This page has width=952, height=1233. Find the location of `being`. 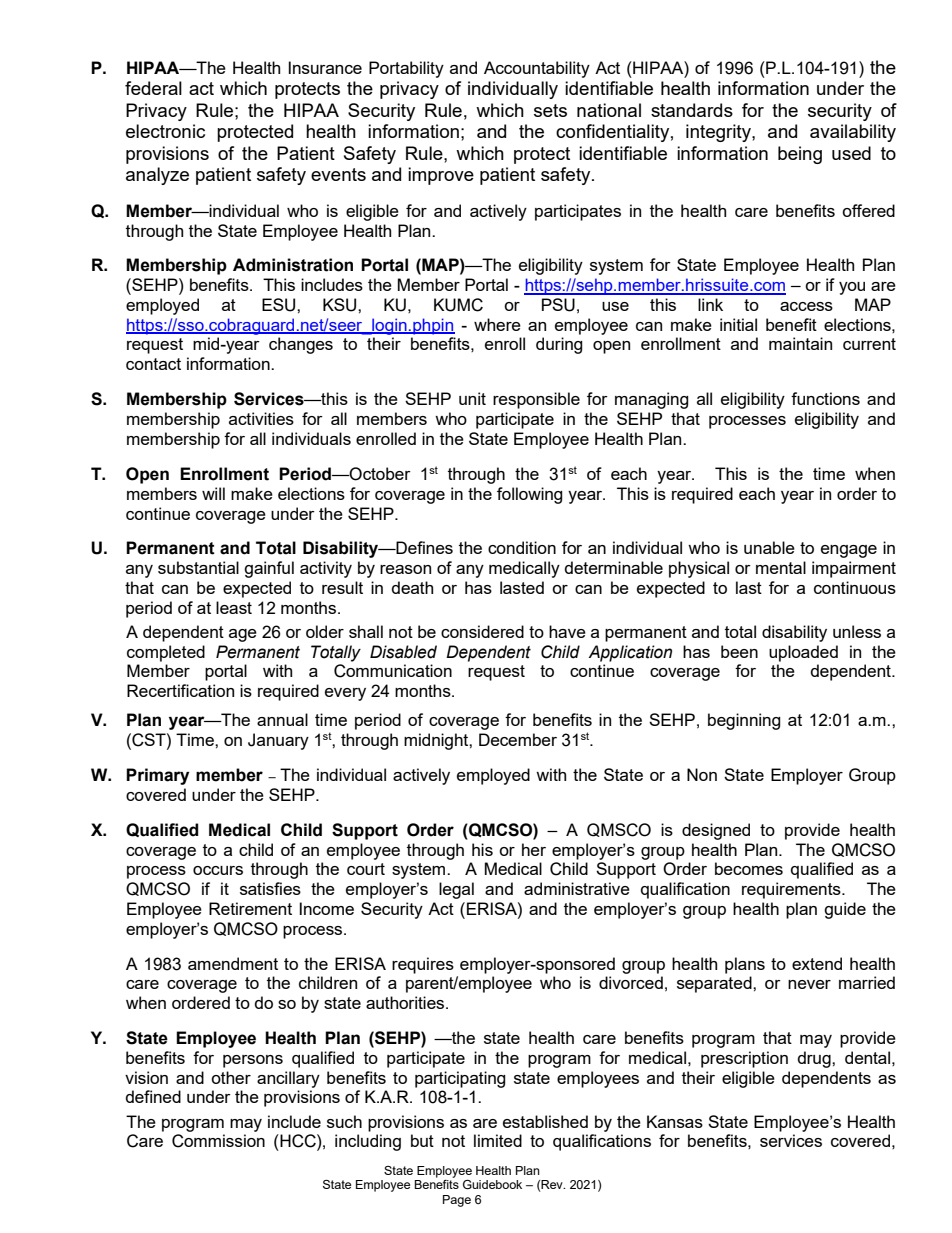

being is located at coordinates (800, 155).
